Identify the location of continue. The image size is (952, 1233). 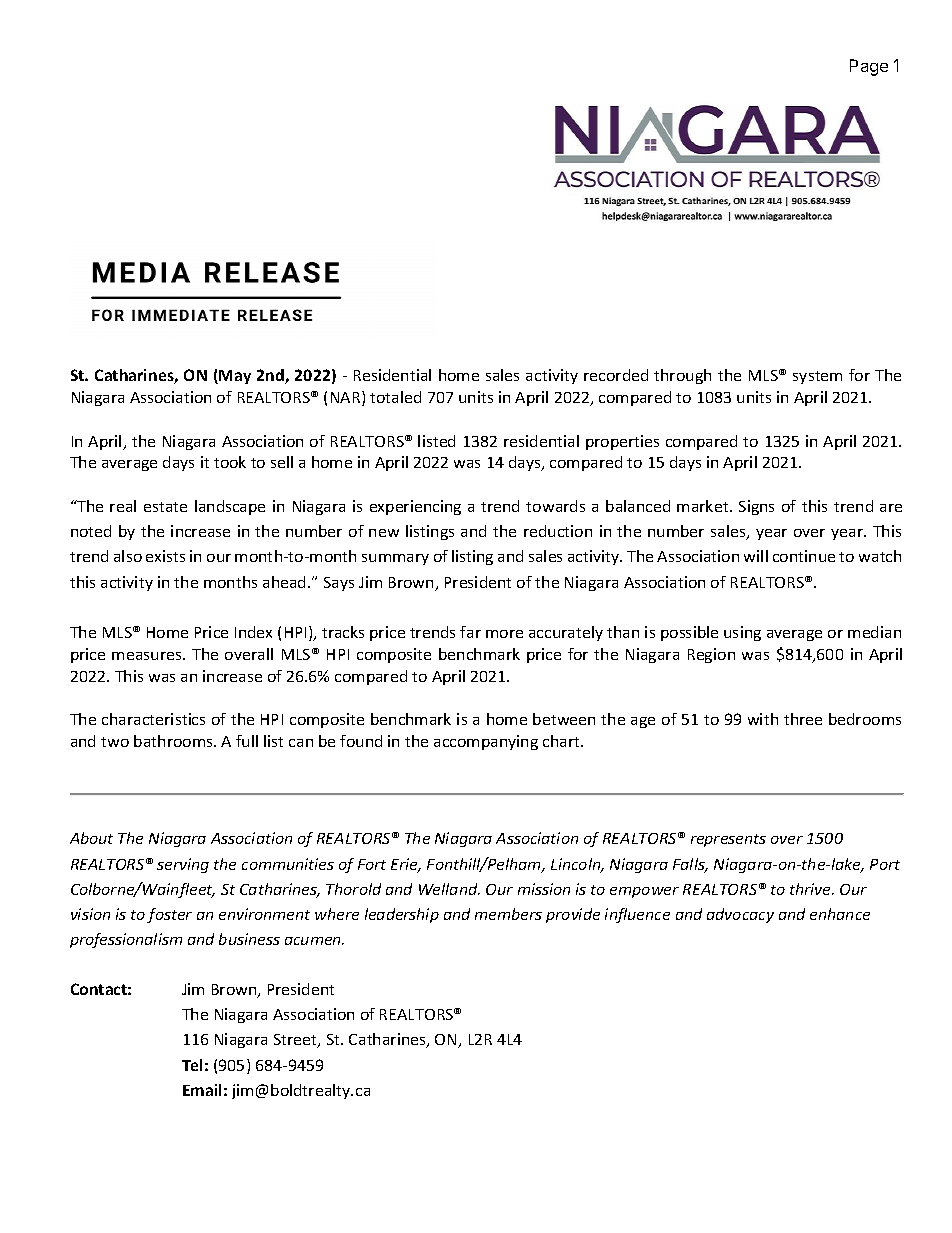
(804, 556).
